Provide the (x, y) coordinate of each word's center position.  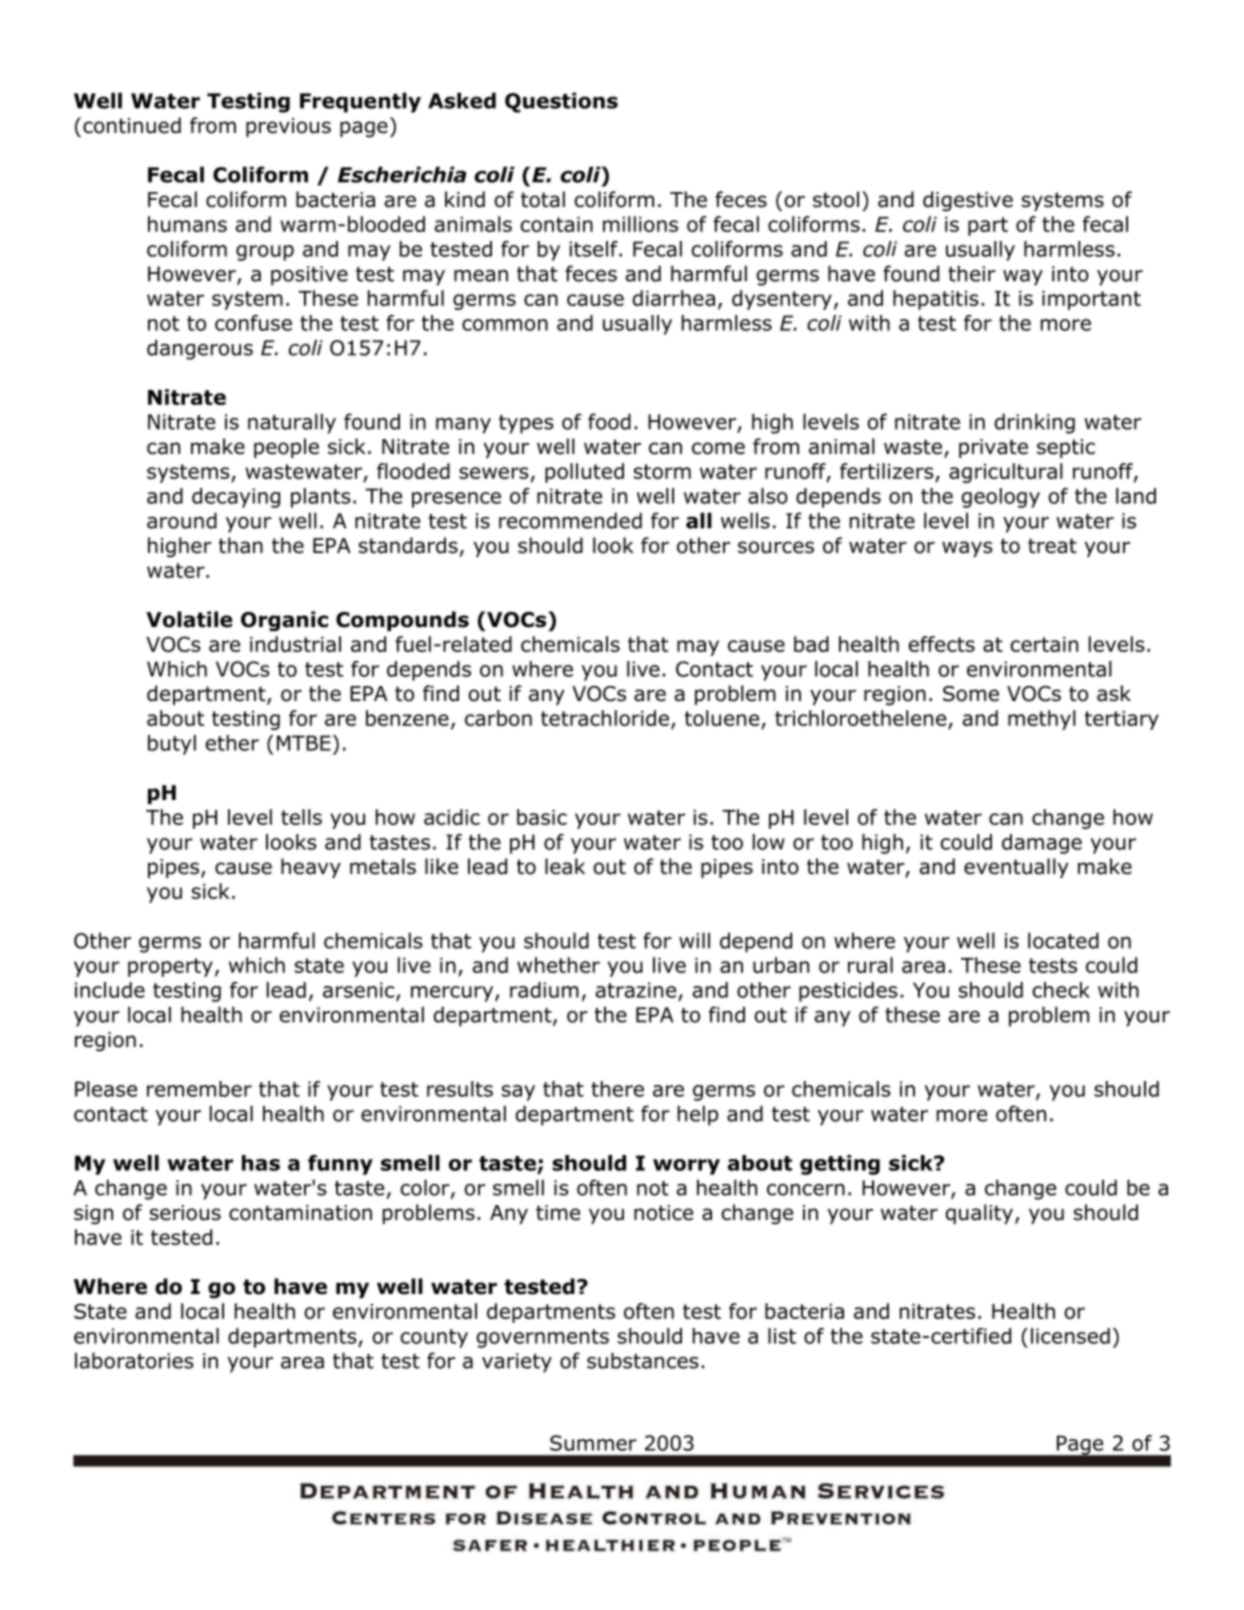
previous (288, 127)
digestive (968, 201)
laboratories (134, 1360)
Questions (561, 102)
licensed (1070, 1336)
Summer (593, 1443)
